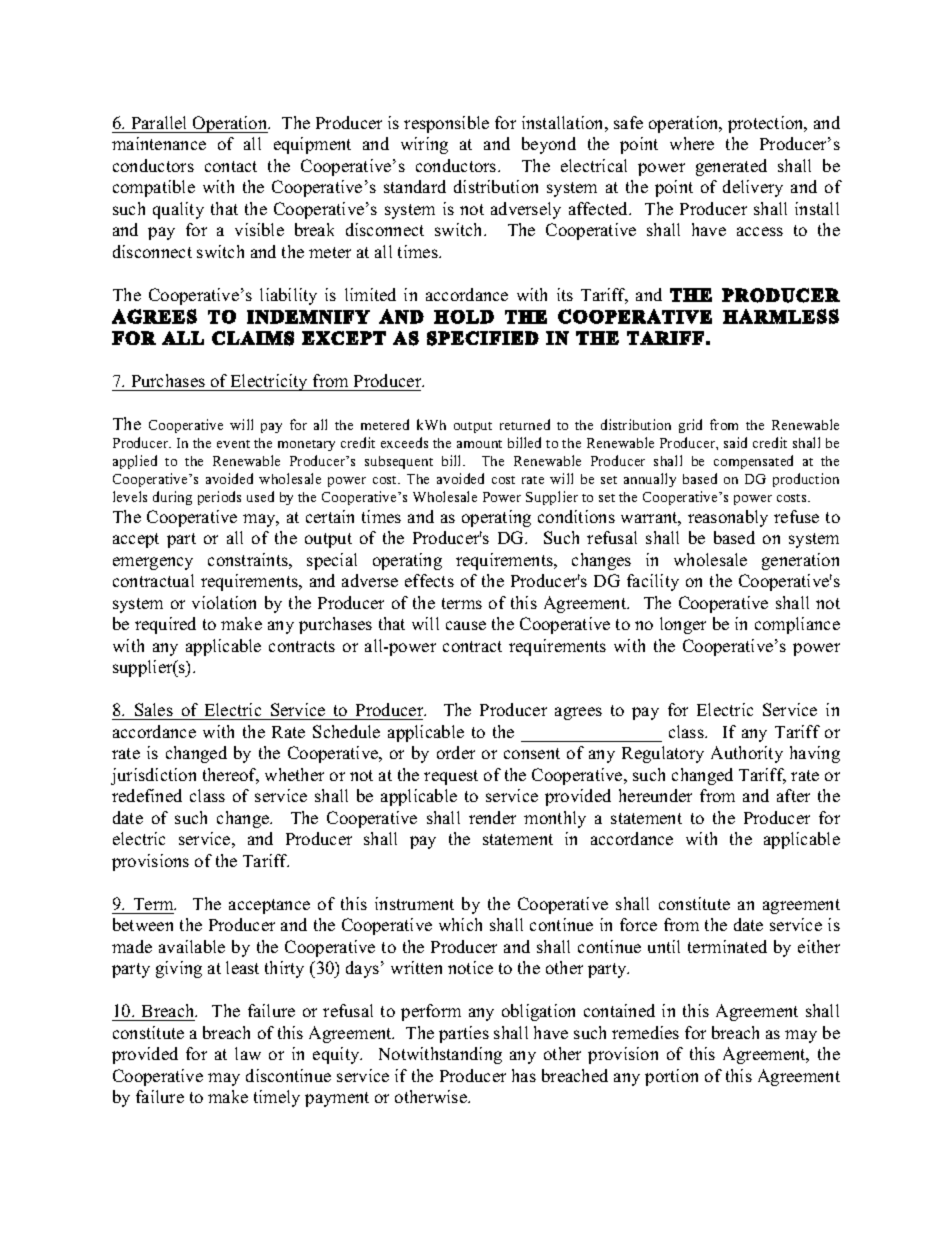 This document has width=952, height=1233. What do you see at coordinates (231, 166) in the document?
I see `contact` at bounding box center [231, 166].
